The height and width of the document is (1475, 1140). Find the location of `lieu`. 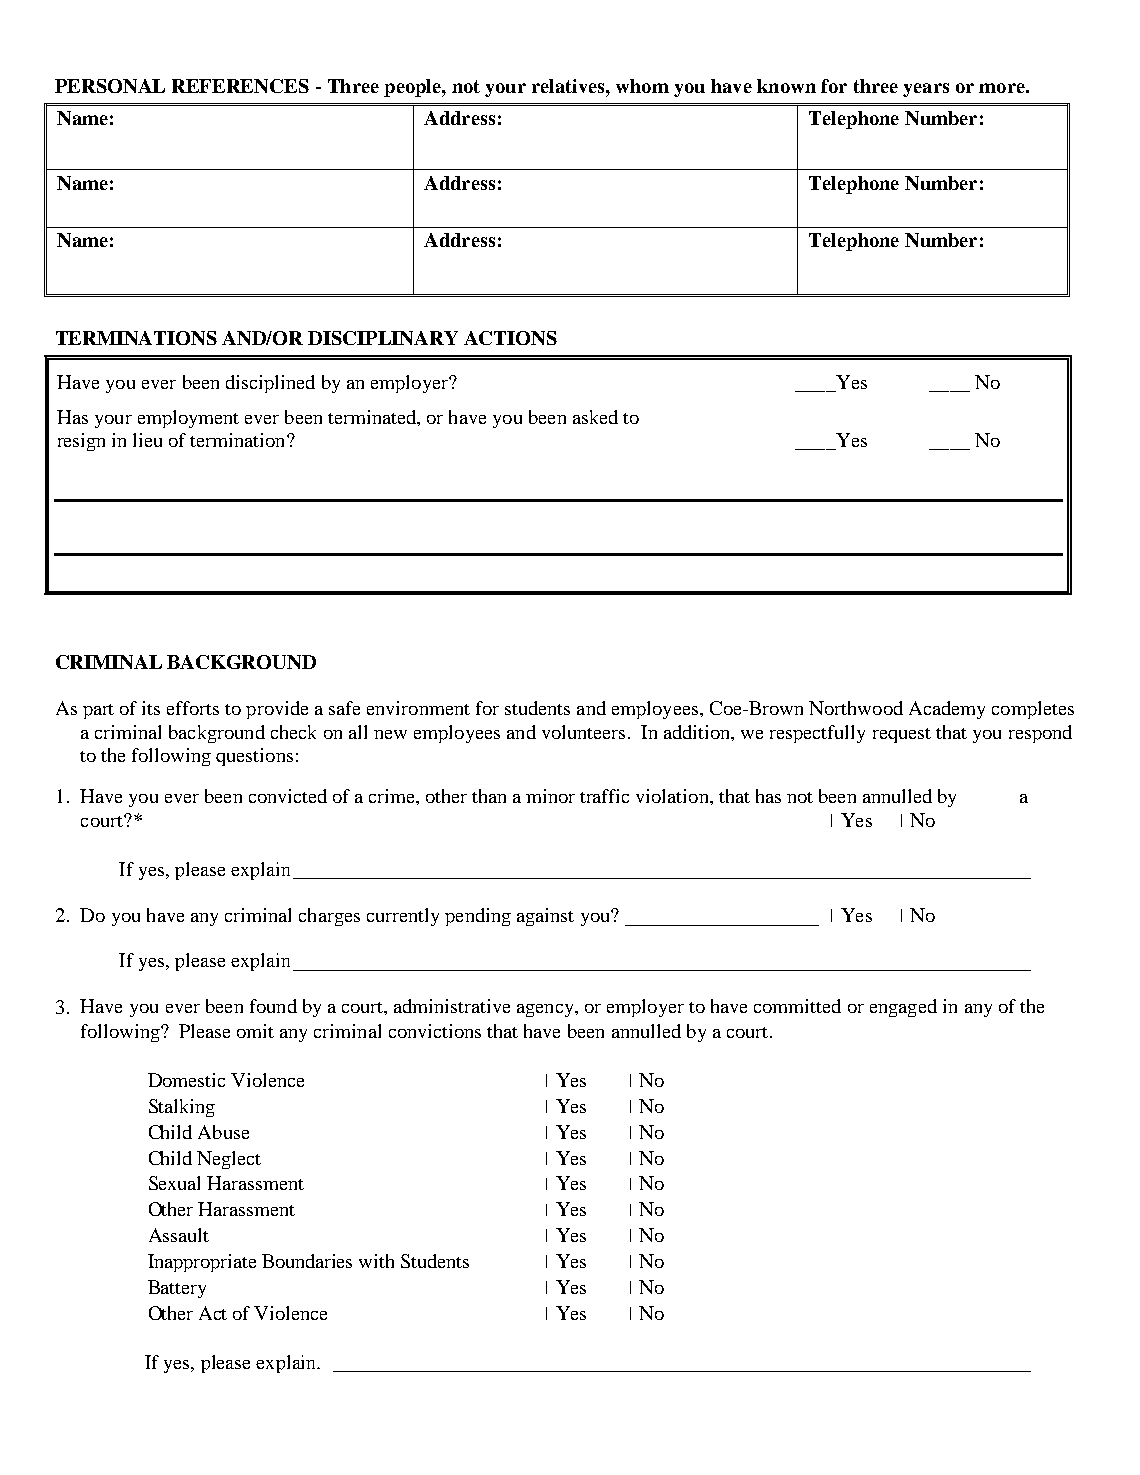

lieu is located at coordinates (147, 440).
